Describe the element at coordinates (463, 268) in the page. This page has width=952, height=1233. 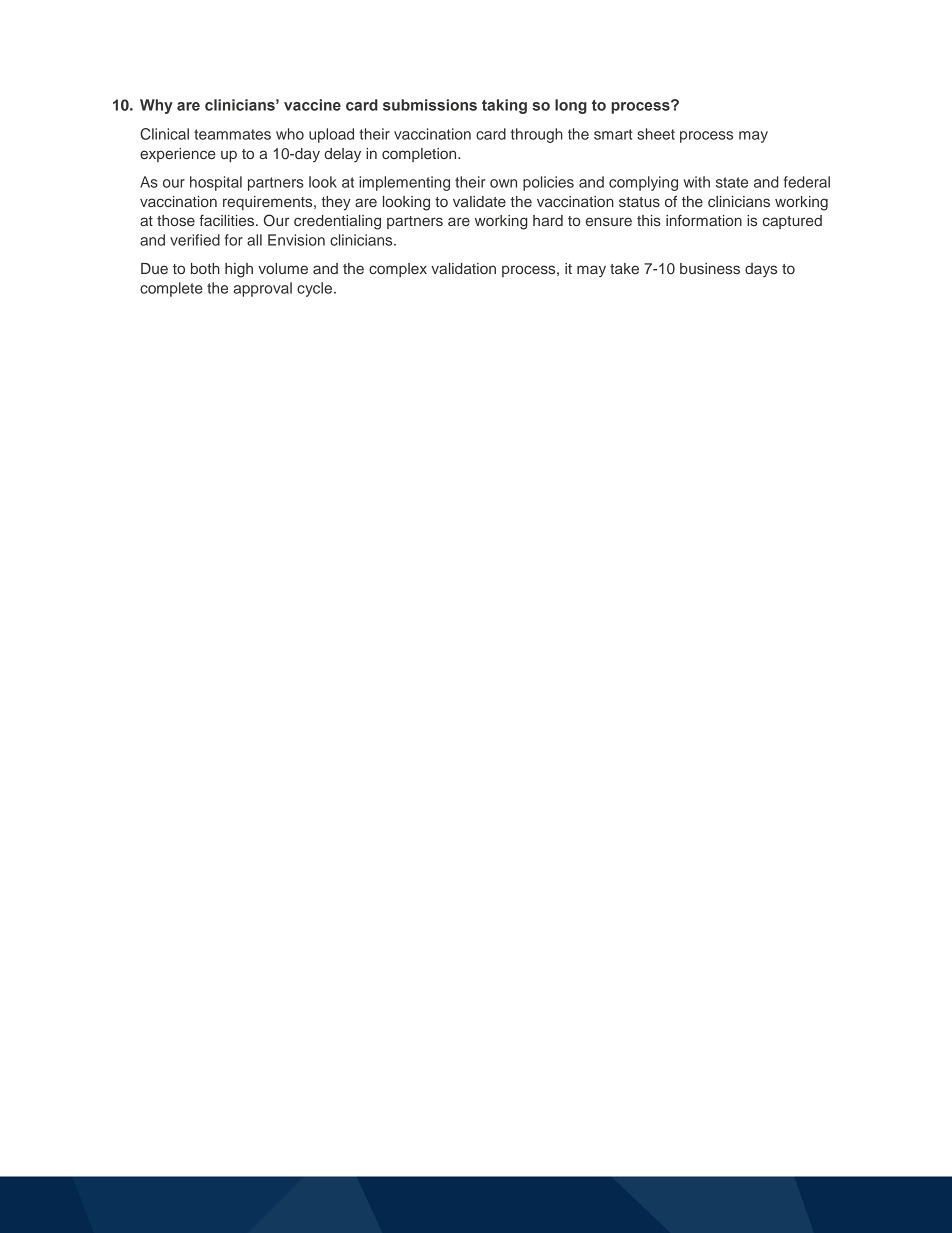
I see `validation` at that location.
